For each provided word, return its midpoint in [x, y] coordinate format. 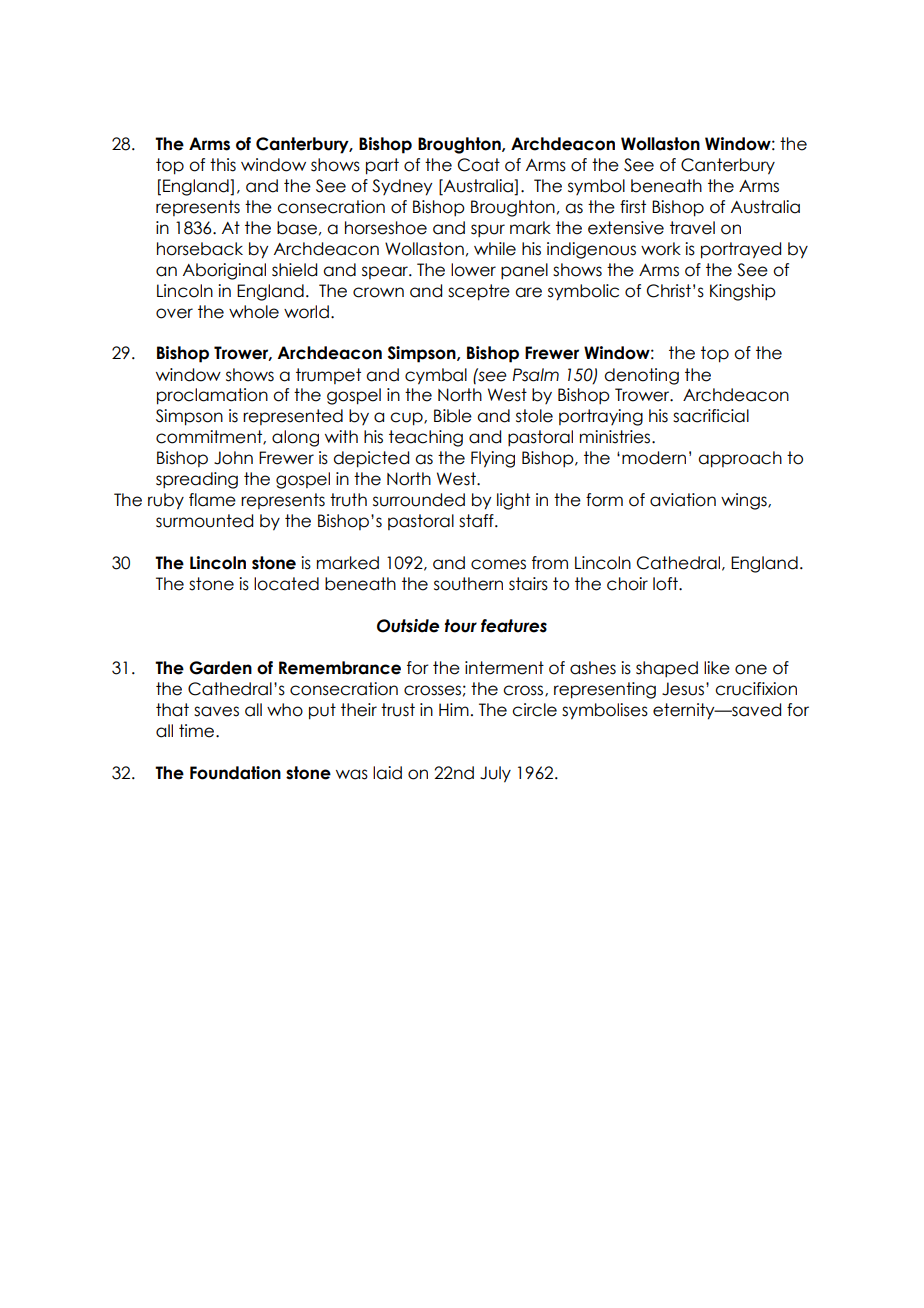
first [633, 207]
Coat [479, 165]
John [233, 458]
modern [654, 458]
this [223, 165]
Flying [493, 459]
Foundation [235, 773]
